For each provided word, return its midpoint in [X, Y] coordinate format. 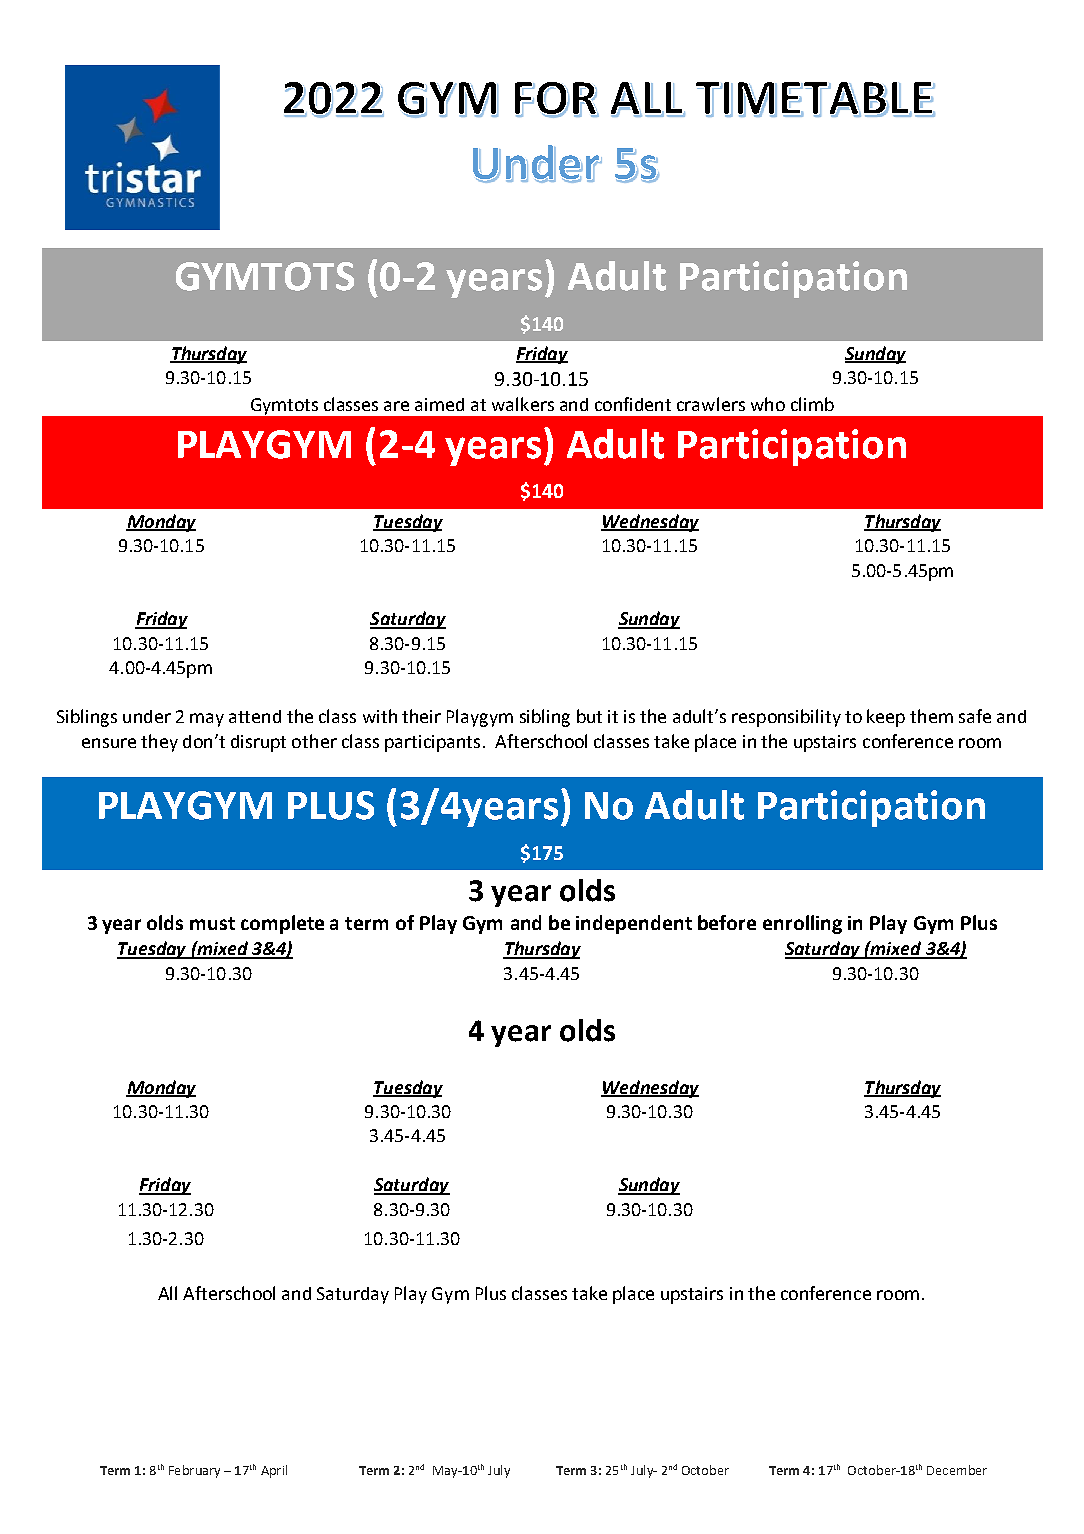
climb [812, 404]
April [274, 1471]
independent [634, 924]
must [212, 923]
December [957, 1470]
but [589, 716]
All [167, 1293]
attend [255, 716]
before [727, 922]
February [194, 1471]
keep [886, 718]
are [396, 406]
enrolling [802, 924]
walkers [523, 404]
